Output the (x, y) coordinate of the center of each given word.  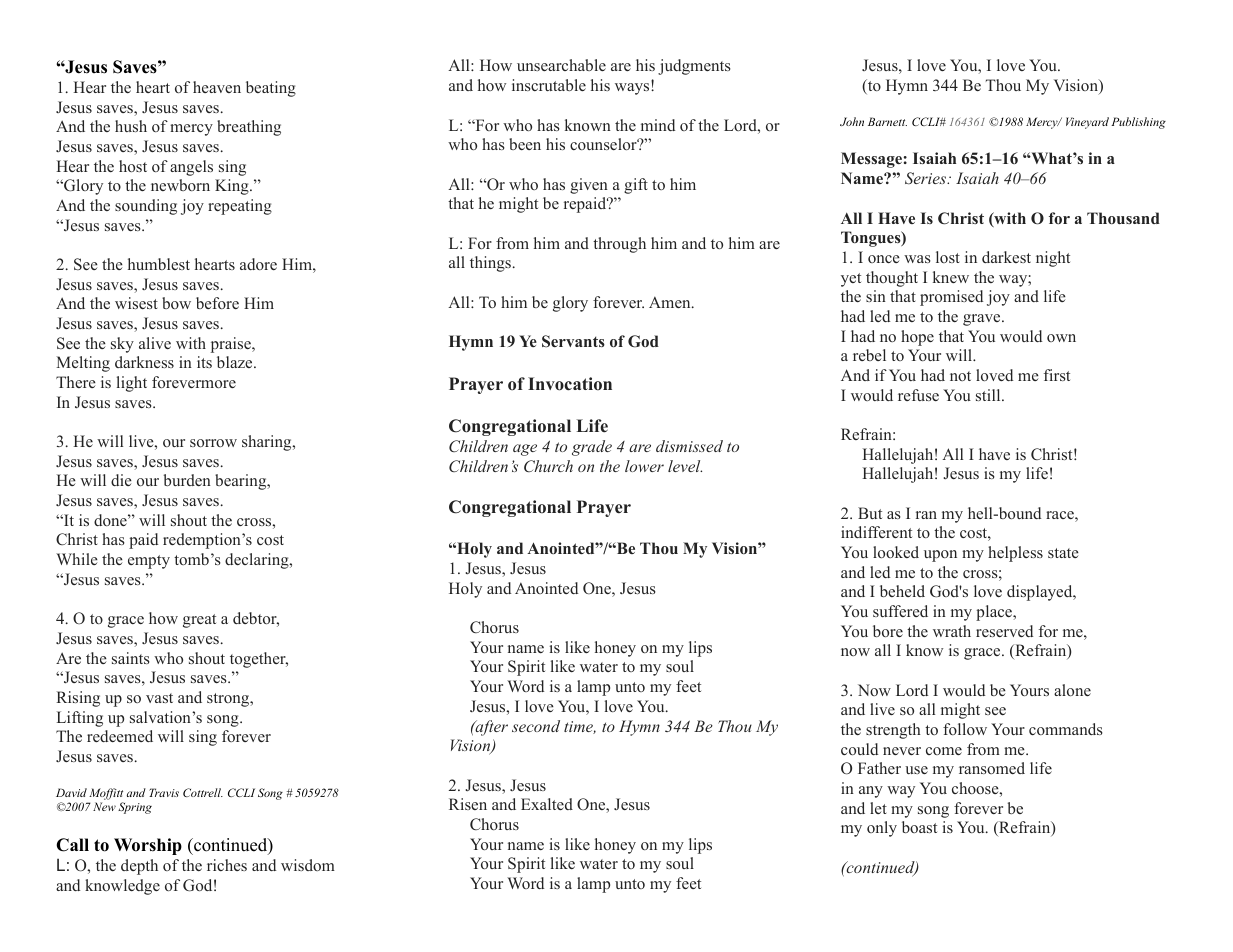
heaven (217, 87)
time (580, 727)
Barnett (887, 121)
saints (131, 658)
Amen (671, 302)
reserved (1004, 631)
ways (633, 88)
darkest (1006, 257)
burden (187, 480)
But (870, 513)
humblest (159, 264)
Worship (148, 846)
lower (644, 466)
